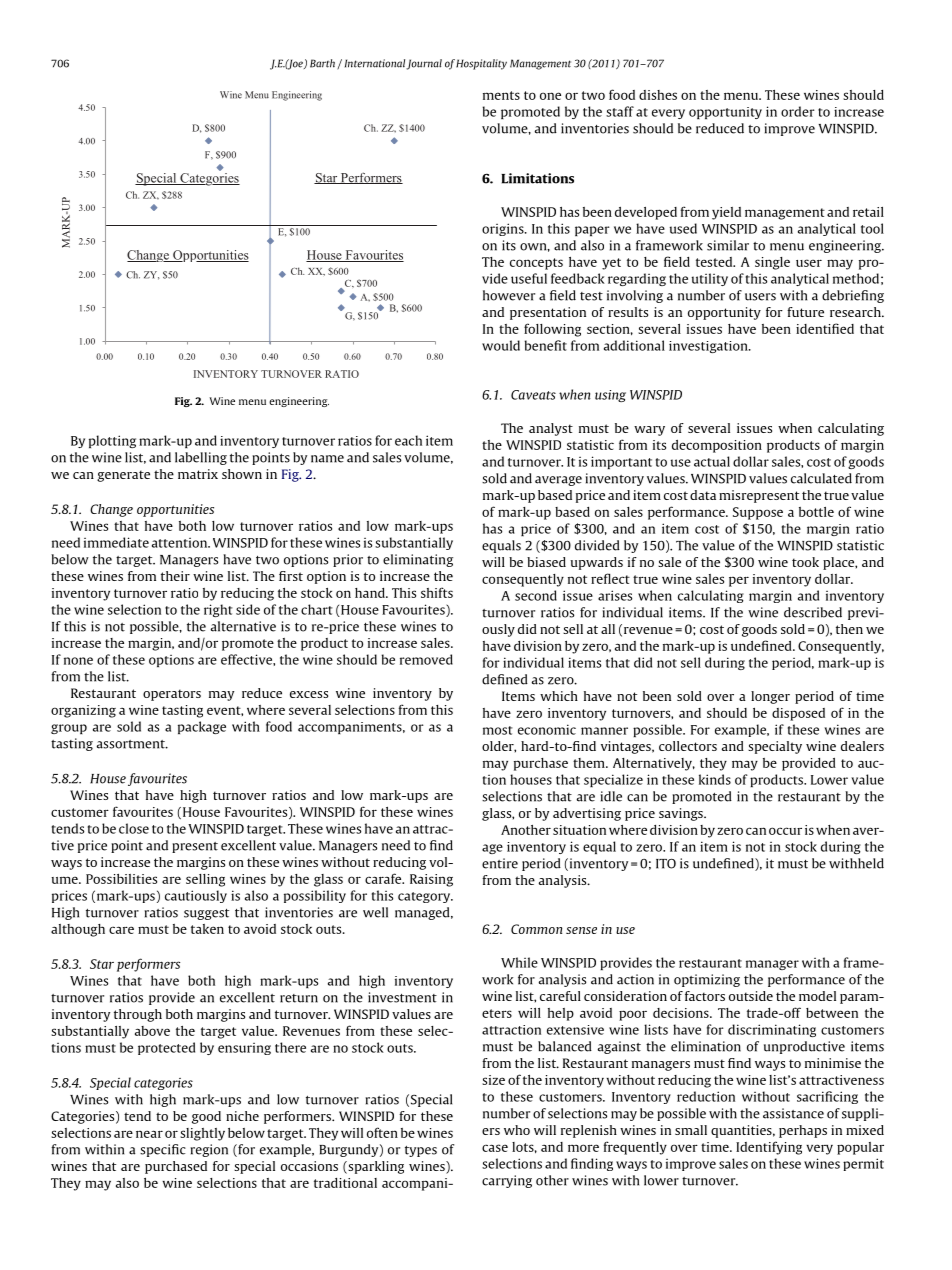 Image resolution: width=952 pixels, height=1270 pixels. What do you see at coordinates (218, 610) in the screenshot?
I see `right` at bounding box center [218, 610].
